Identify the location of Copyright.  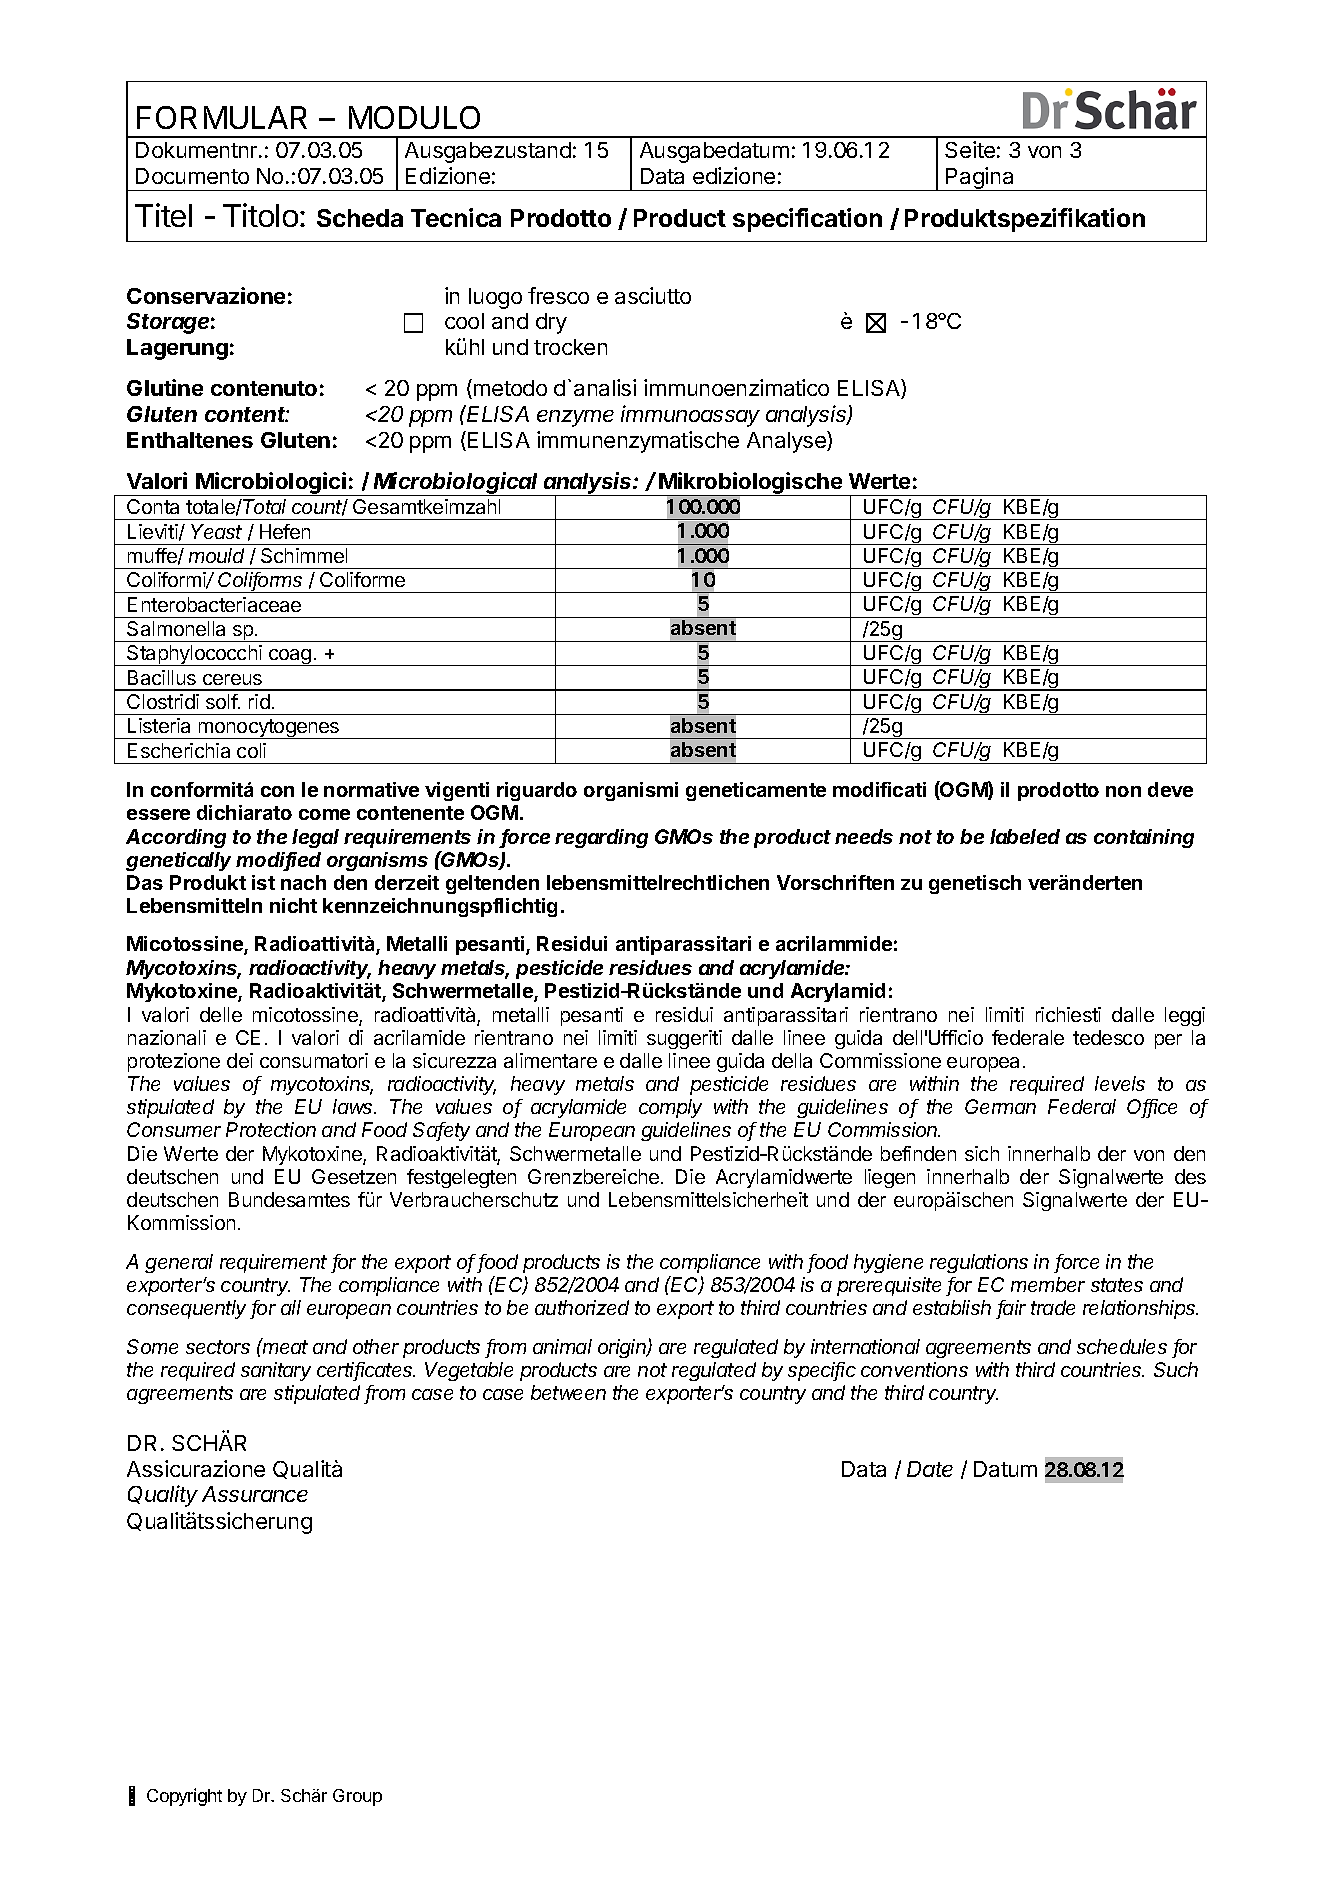
(184, 1797).
